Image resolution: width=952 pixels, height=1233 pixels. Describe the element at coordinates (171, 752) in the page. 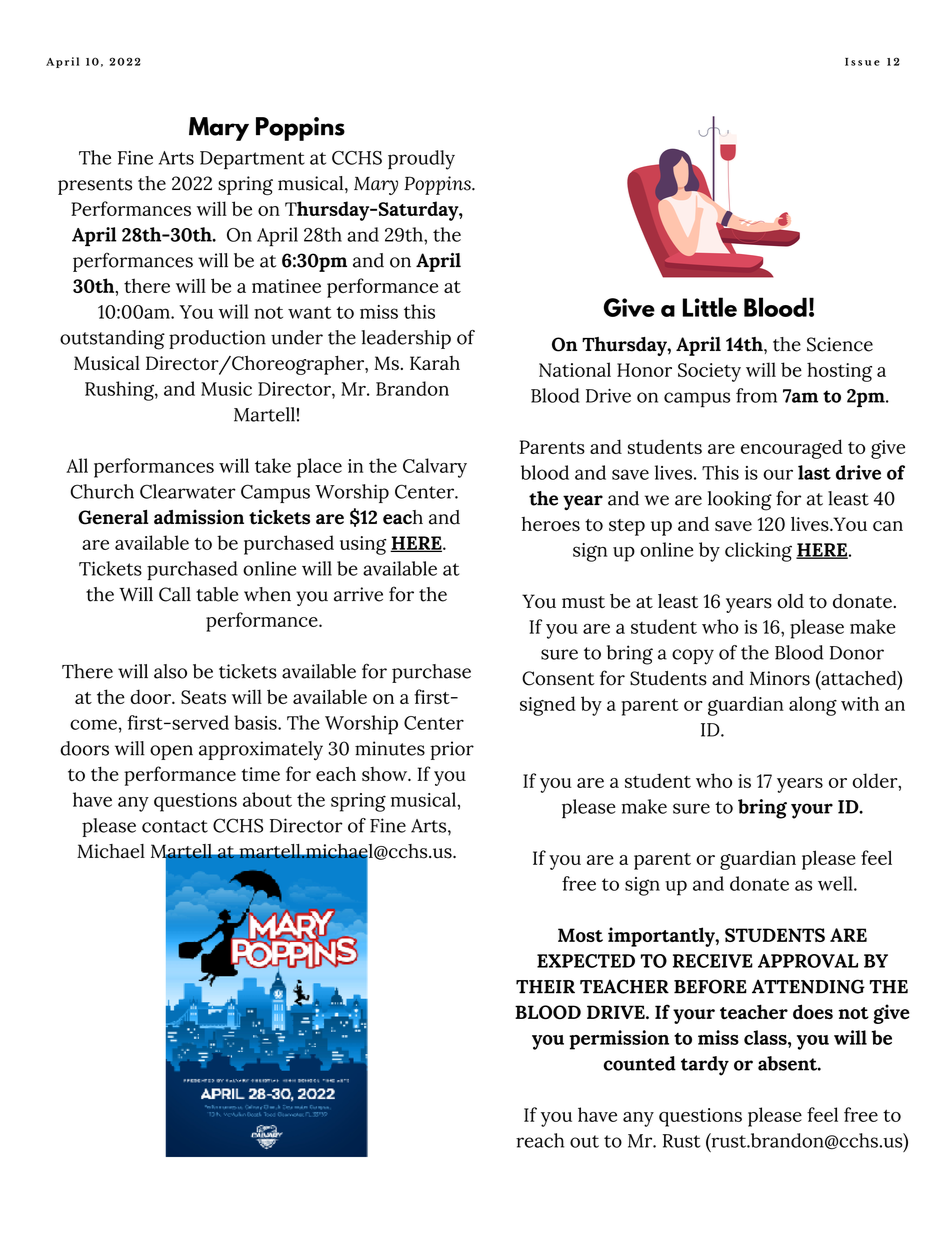

I see `open` at that location.
